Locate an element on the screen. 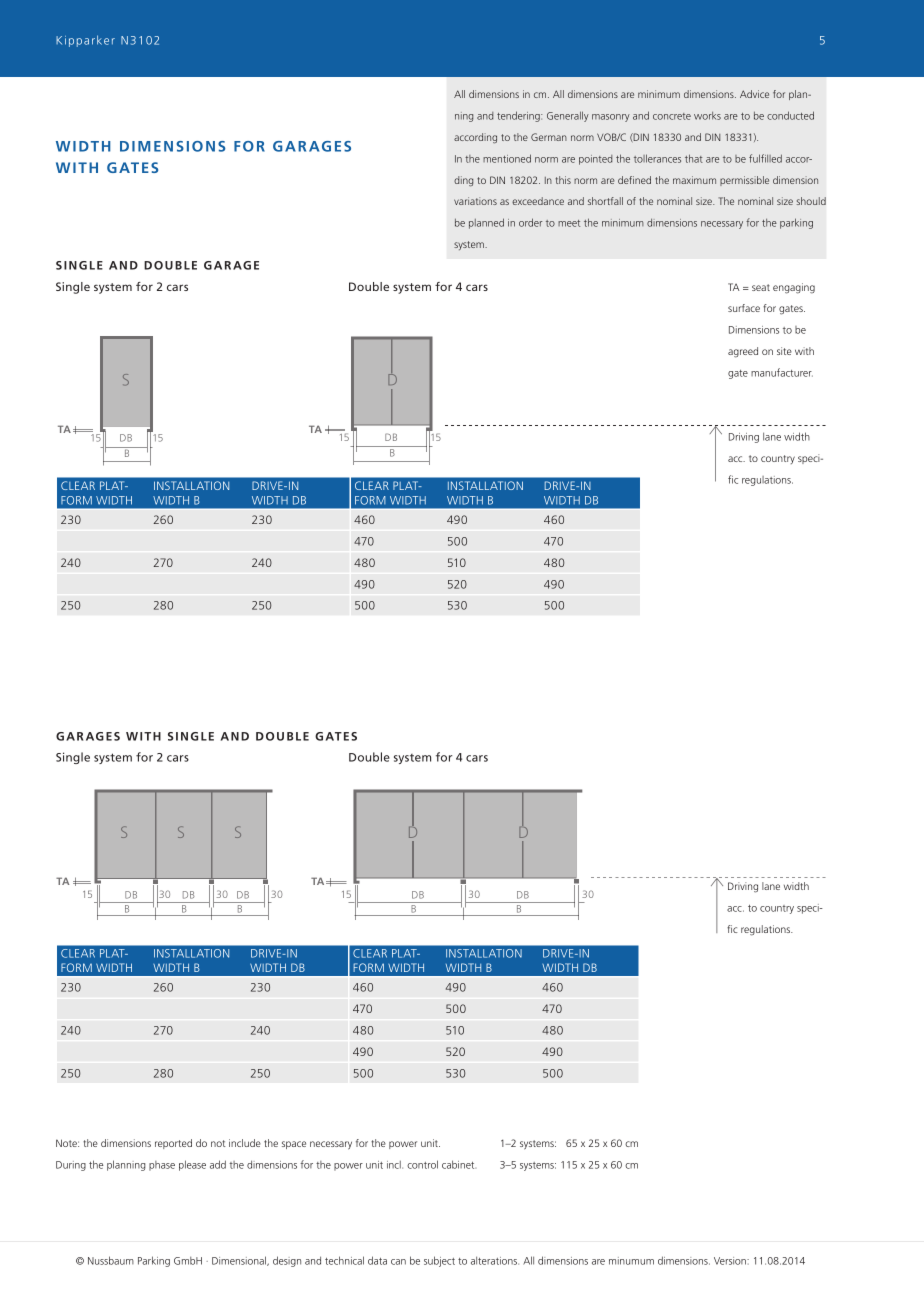 This screenshot has height=1297, width=924. reported is located at coordinates (173, 1144).
